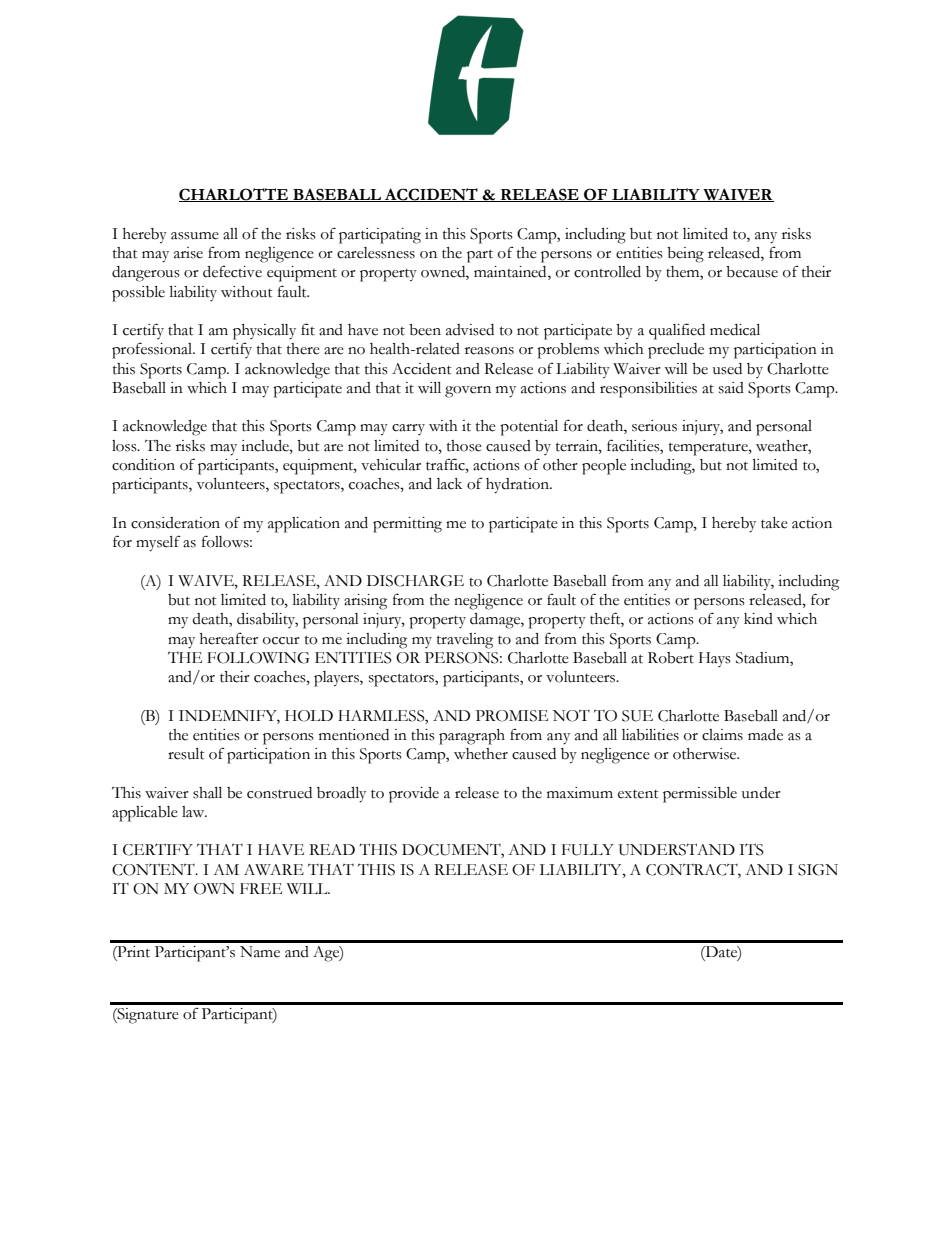  Describe the element at coordinates (186, 754) in the document. I see `result` at that location.
